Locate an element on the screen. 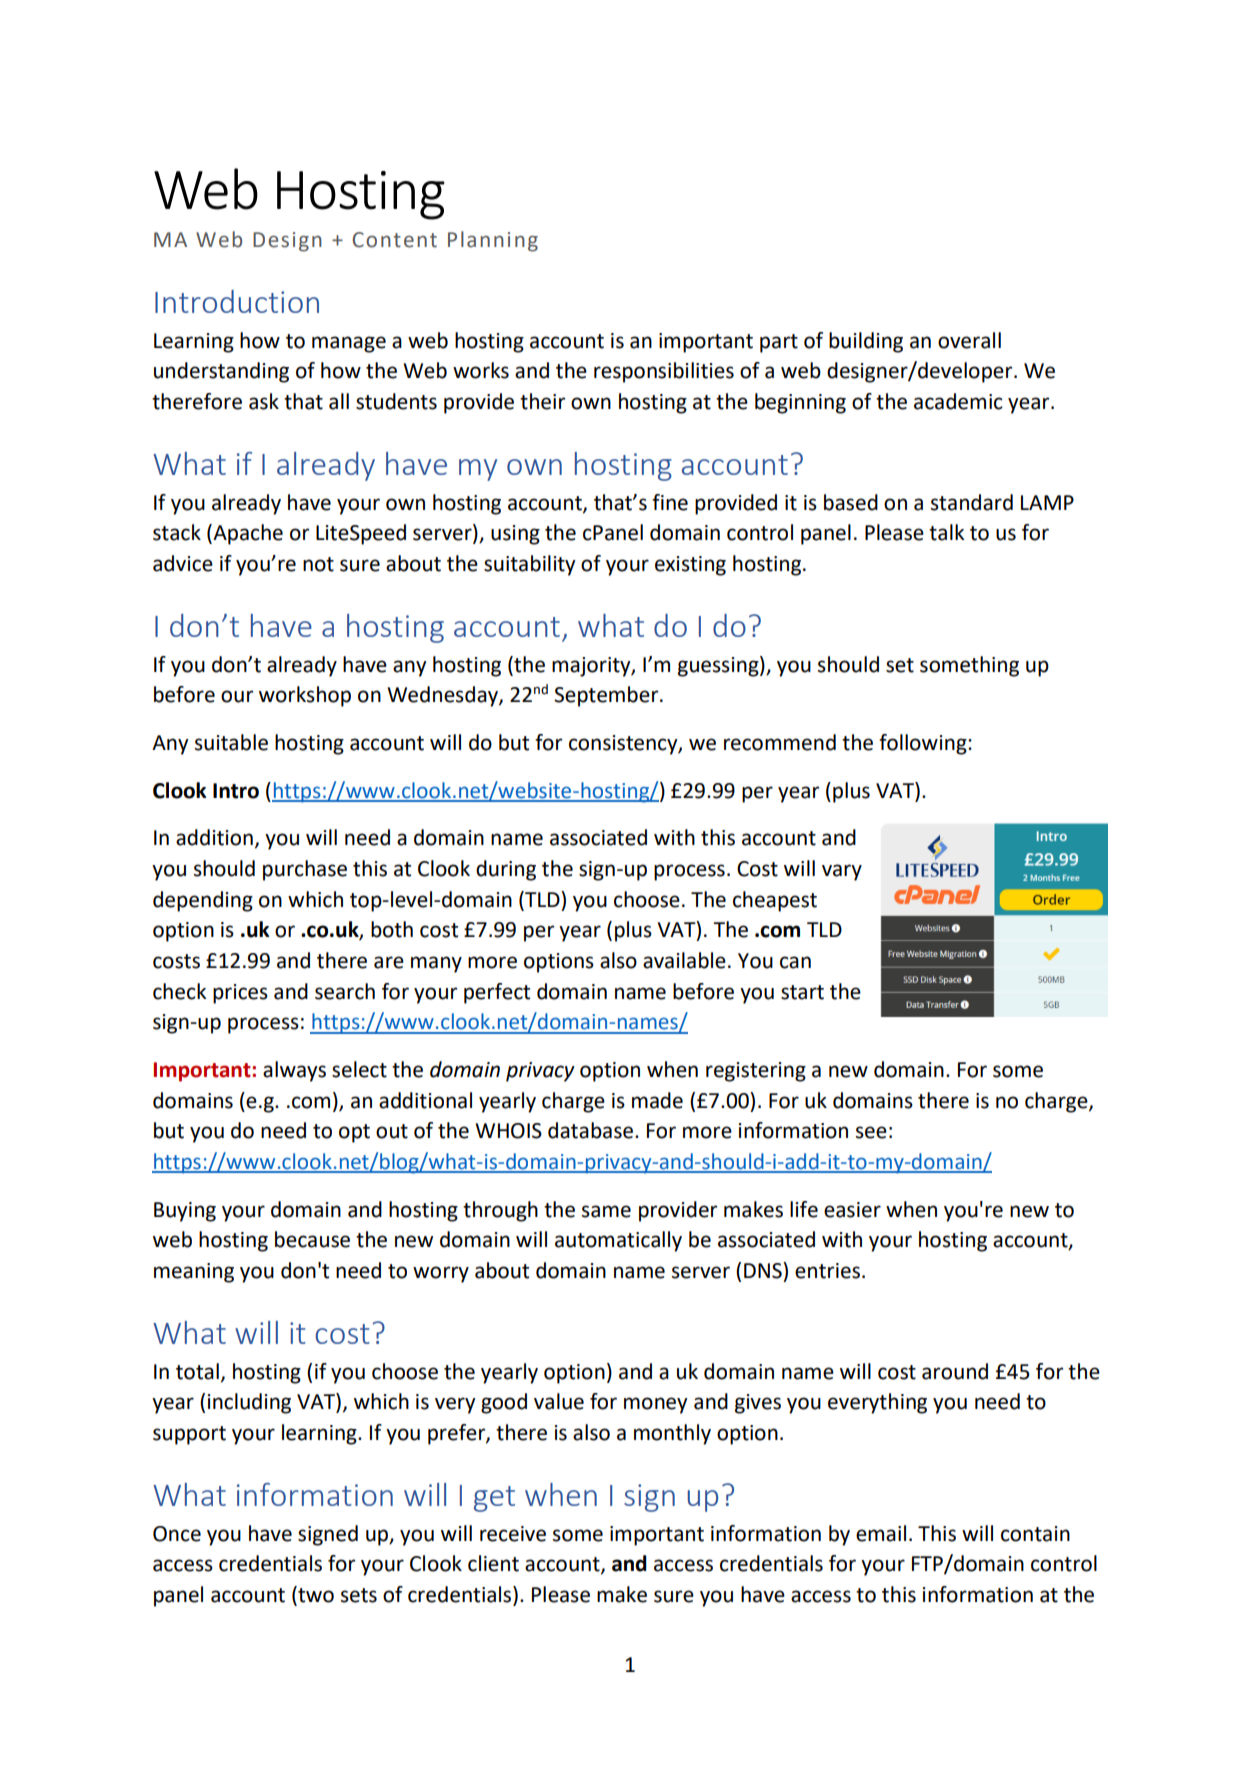 This screenshot has width=1260, height=1782. receive is located at coordinates (513, 1534).
